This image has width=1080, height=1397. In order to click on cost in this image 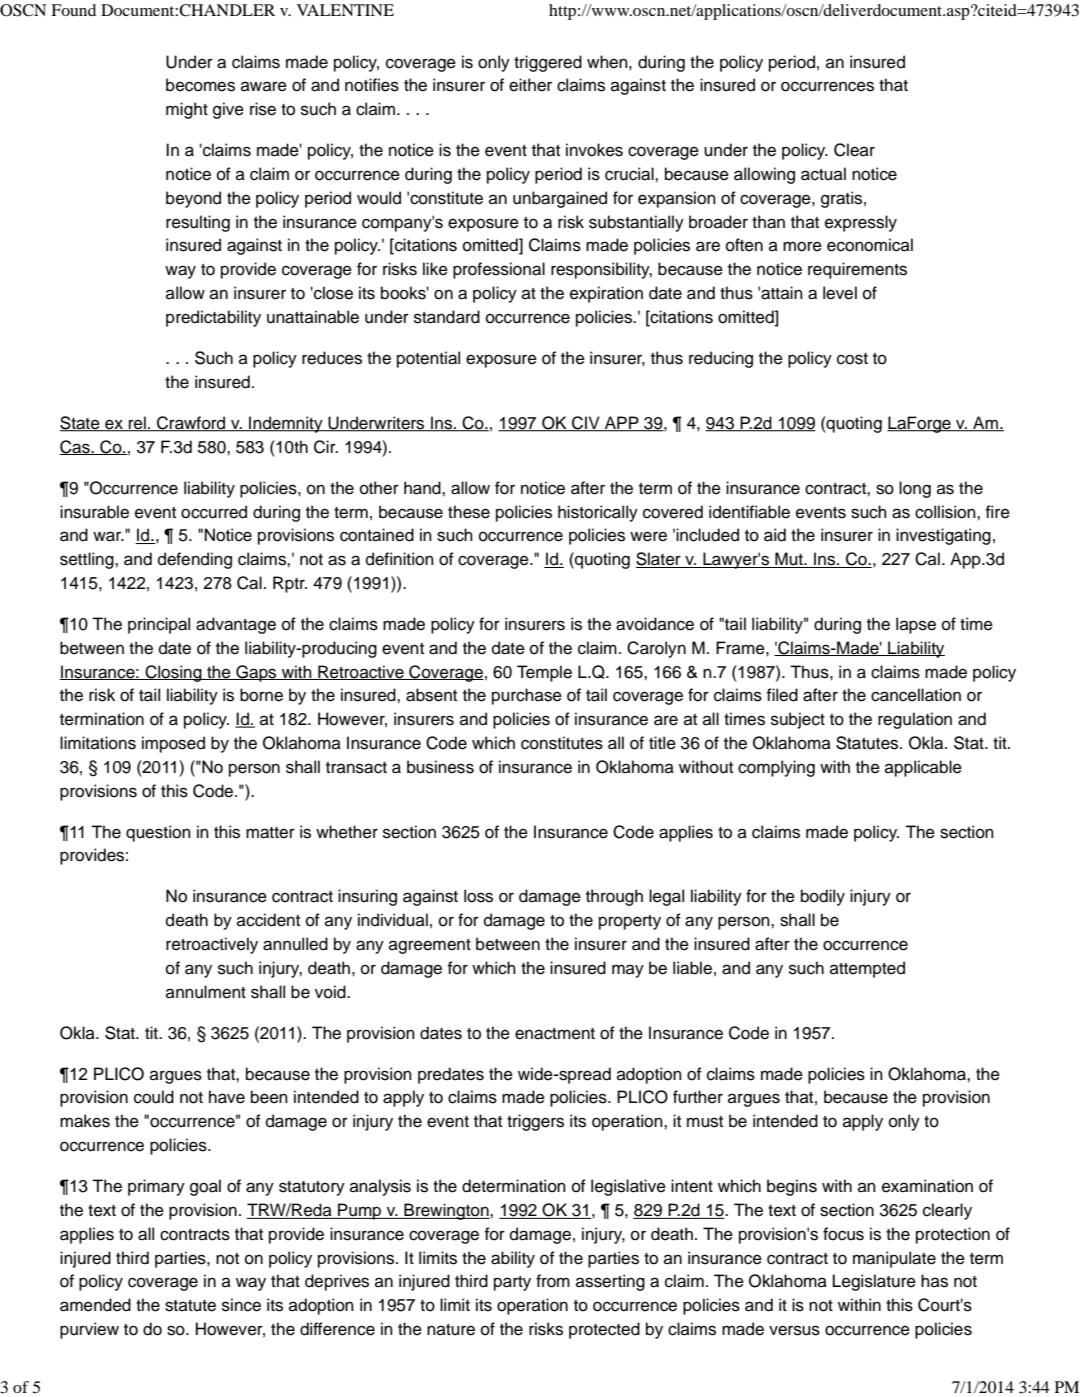, I will do `click(852, 359)`.
